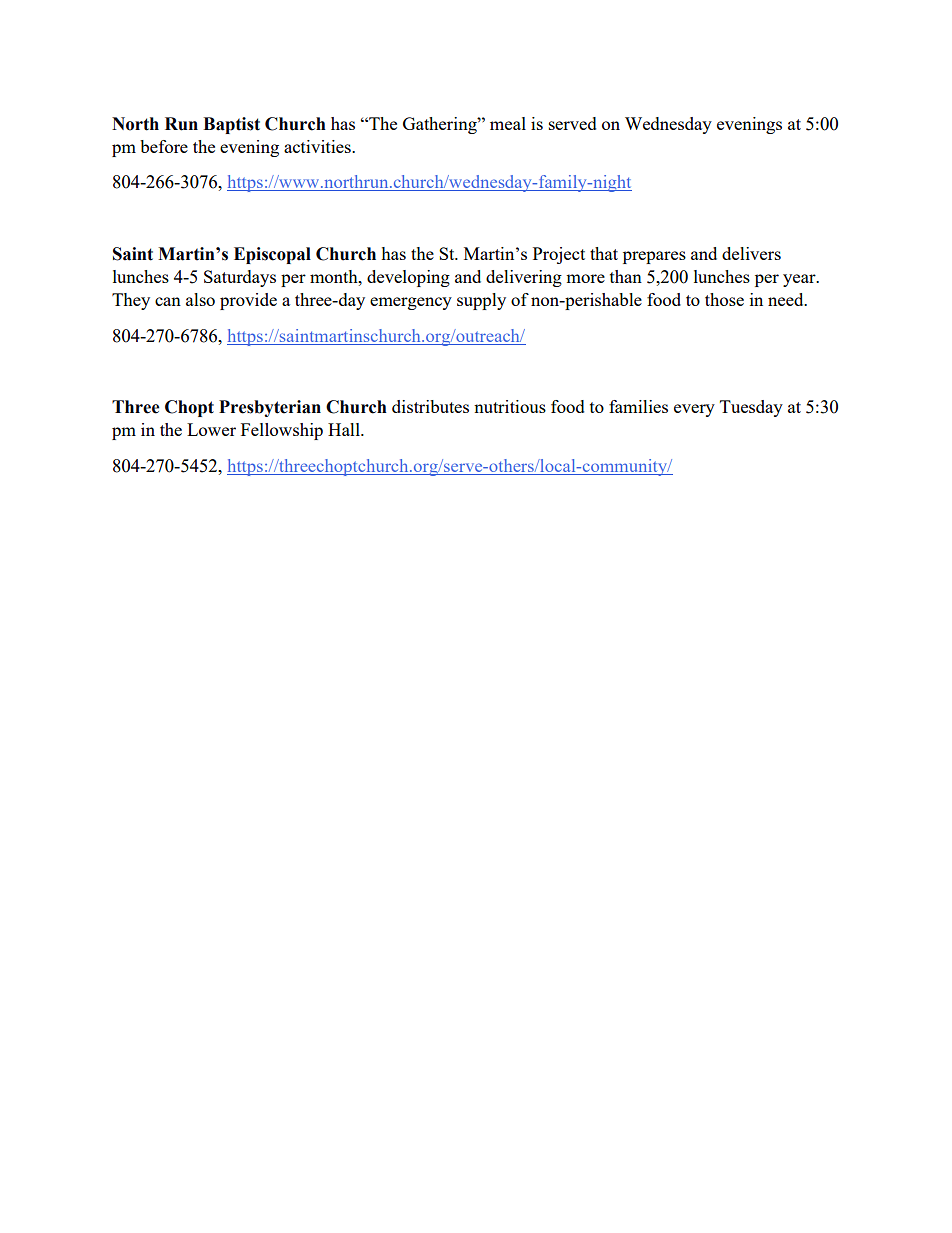 The image size is (952, 1233). I want to click on supply, so click(481, 301).
